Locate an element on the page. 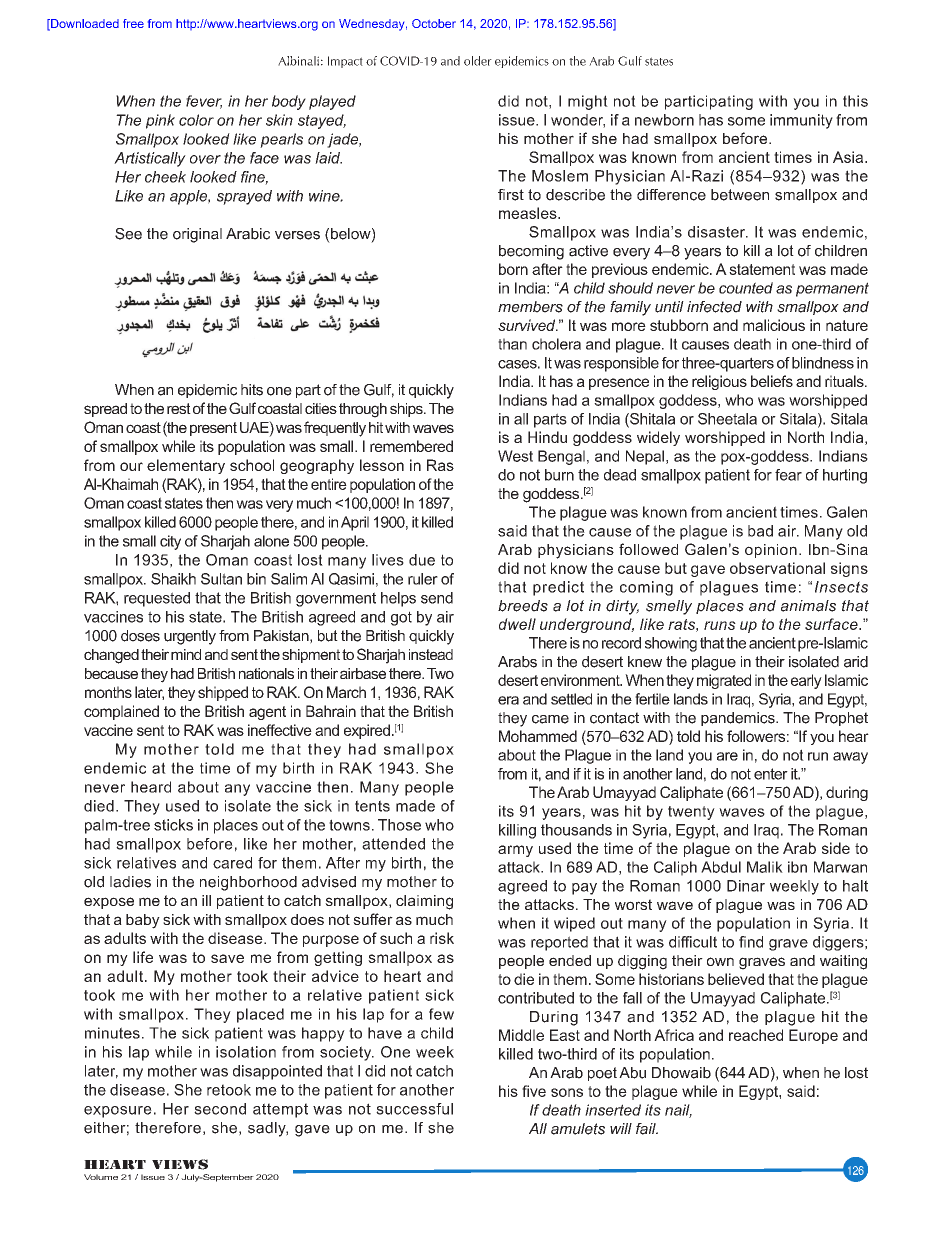  fever is located at coordinates (204, 102).
